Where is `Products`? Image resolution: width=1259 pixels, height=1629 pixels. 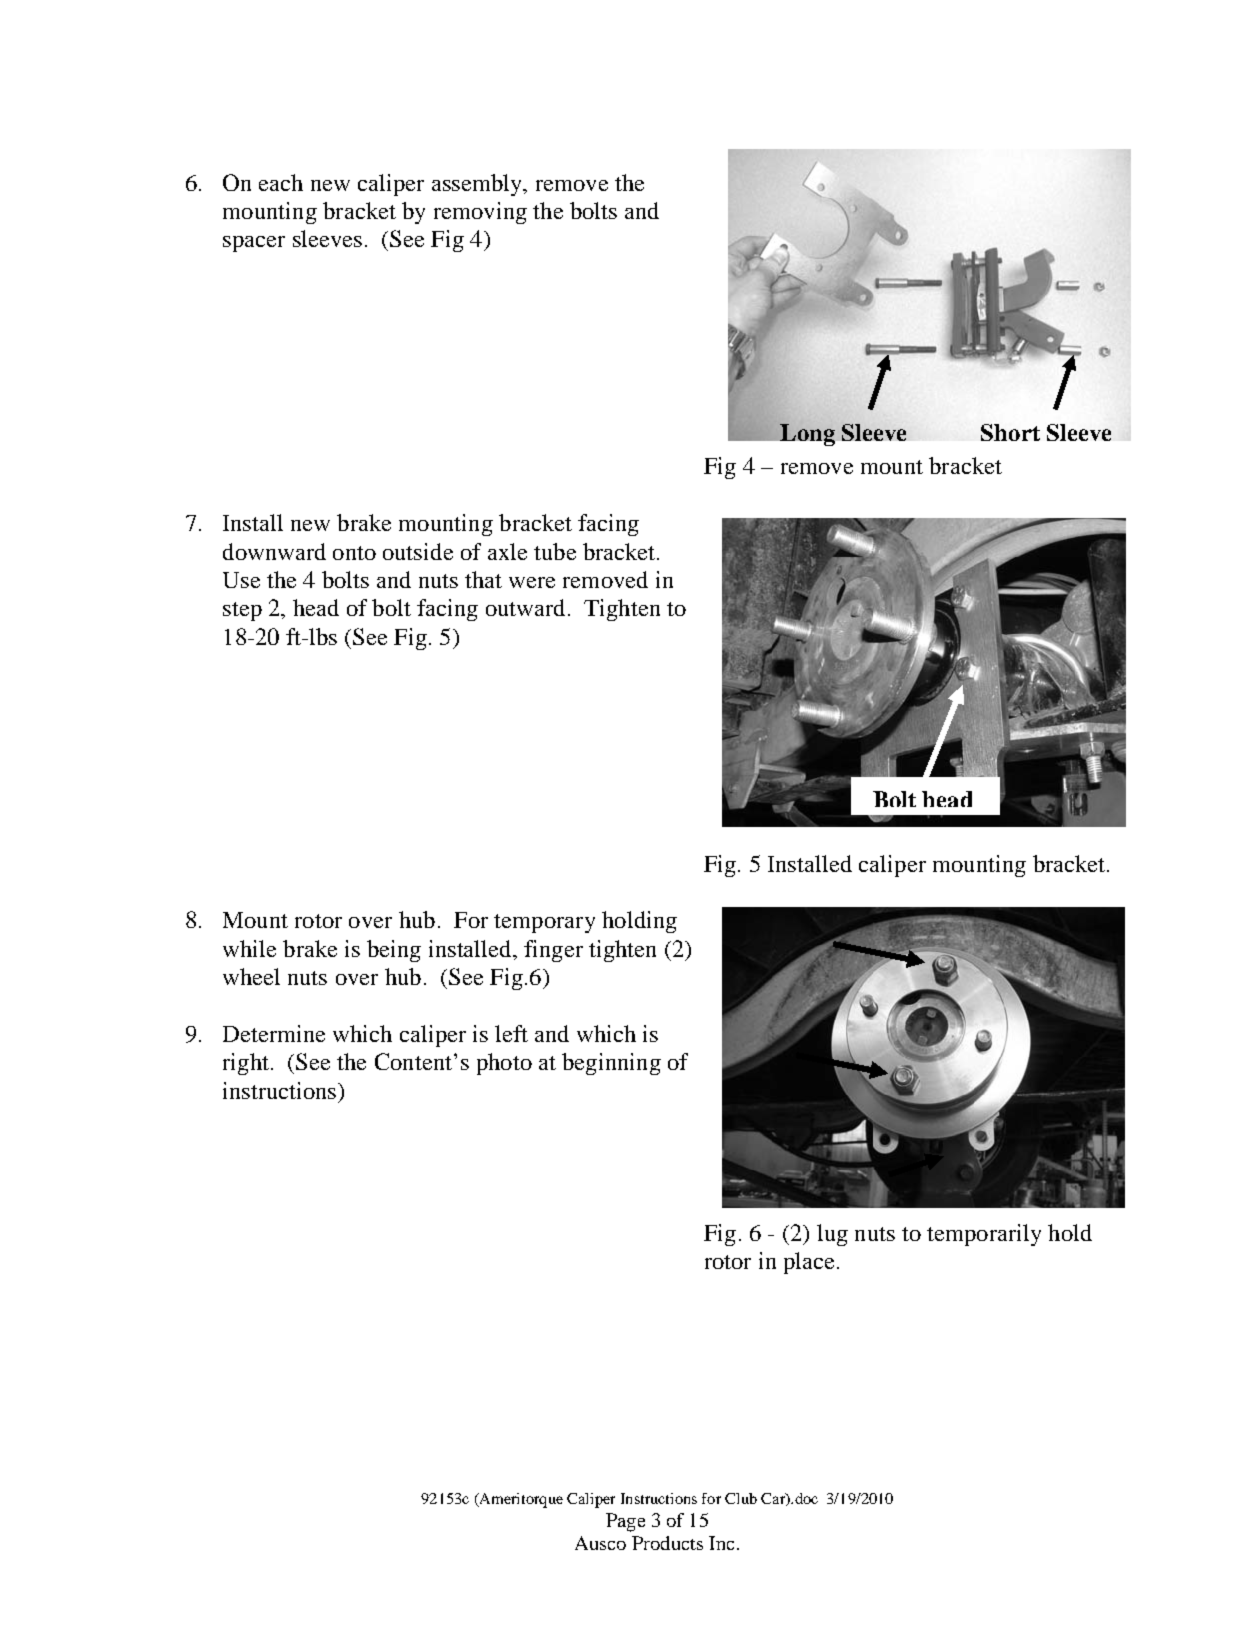 Products is located at coordinates (667, 1543).
